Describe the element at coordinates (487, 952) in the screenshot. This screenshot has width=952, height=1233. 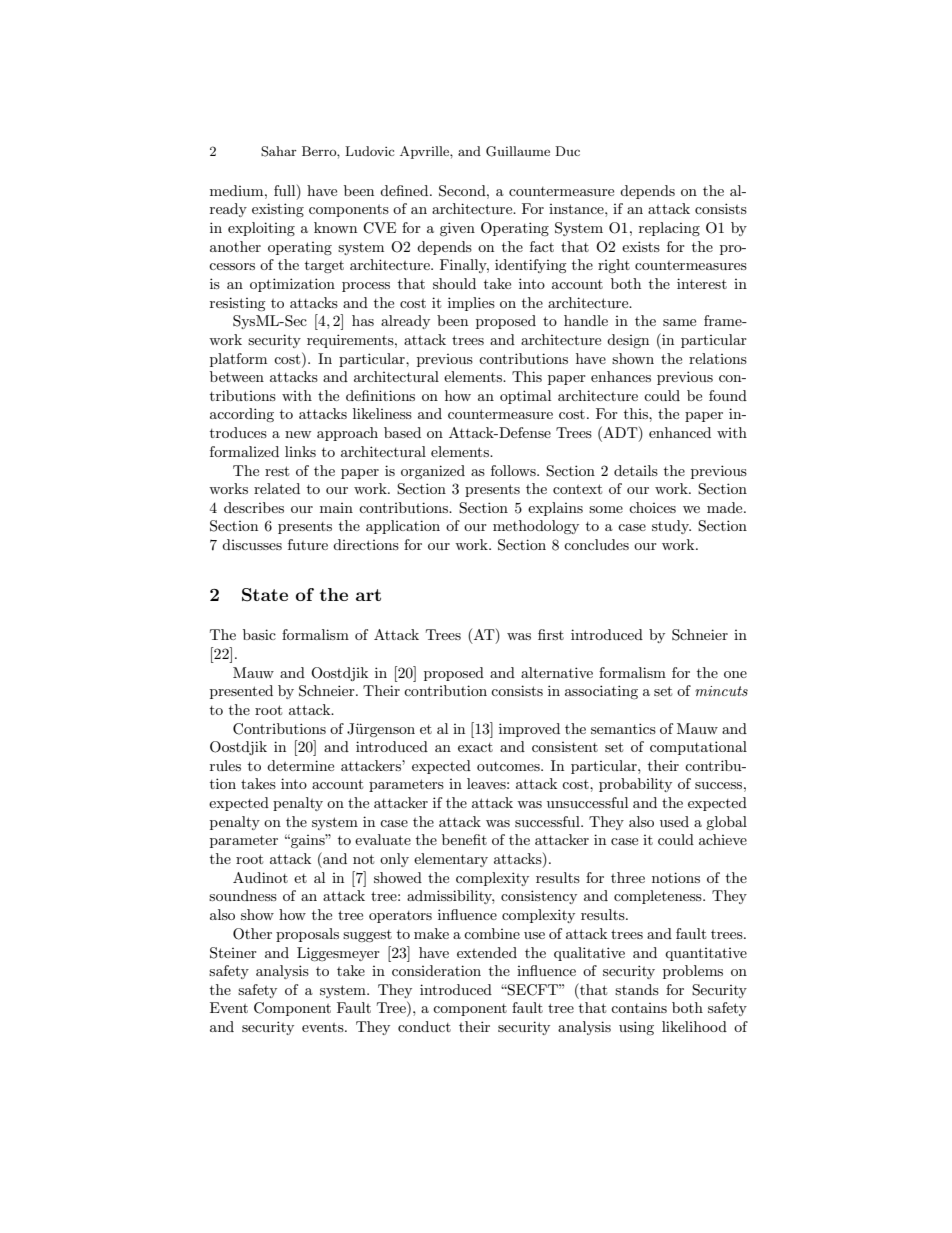
I see `extended` at that location.
